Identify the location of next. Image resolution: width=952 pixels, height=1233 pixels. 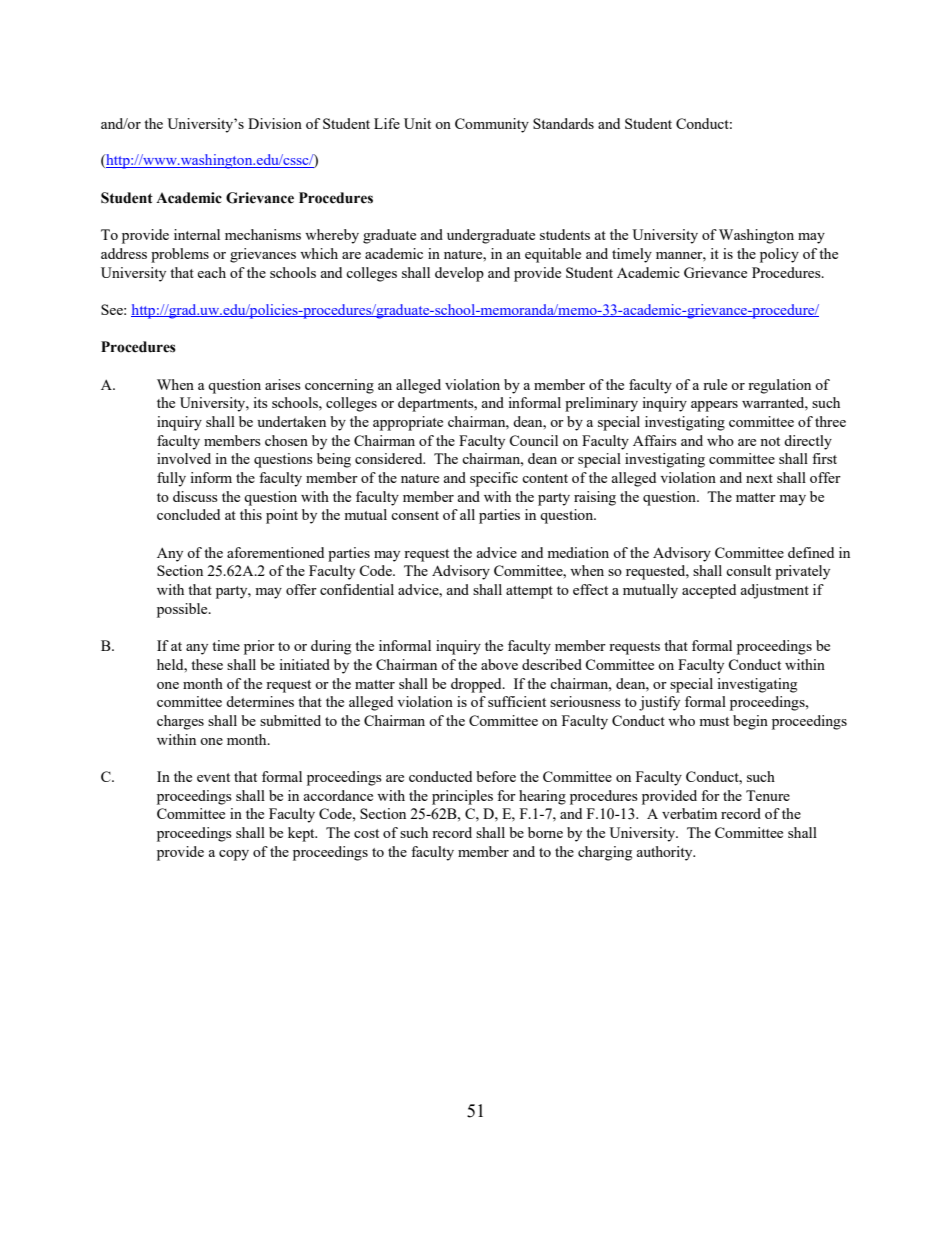
(759, 478).
